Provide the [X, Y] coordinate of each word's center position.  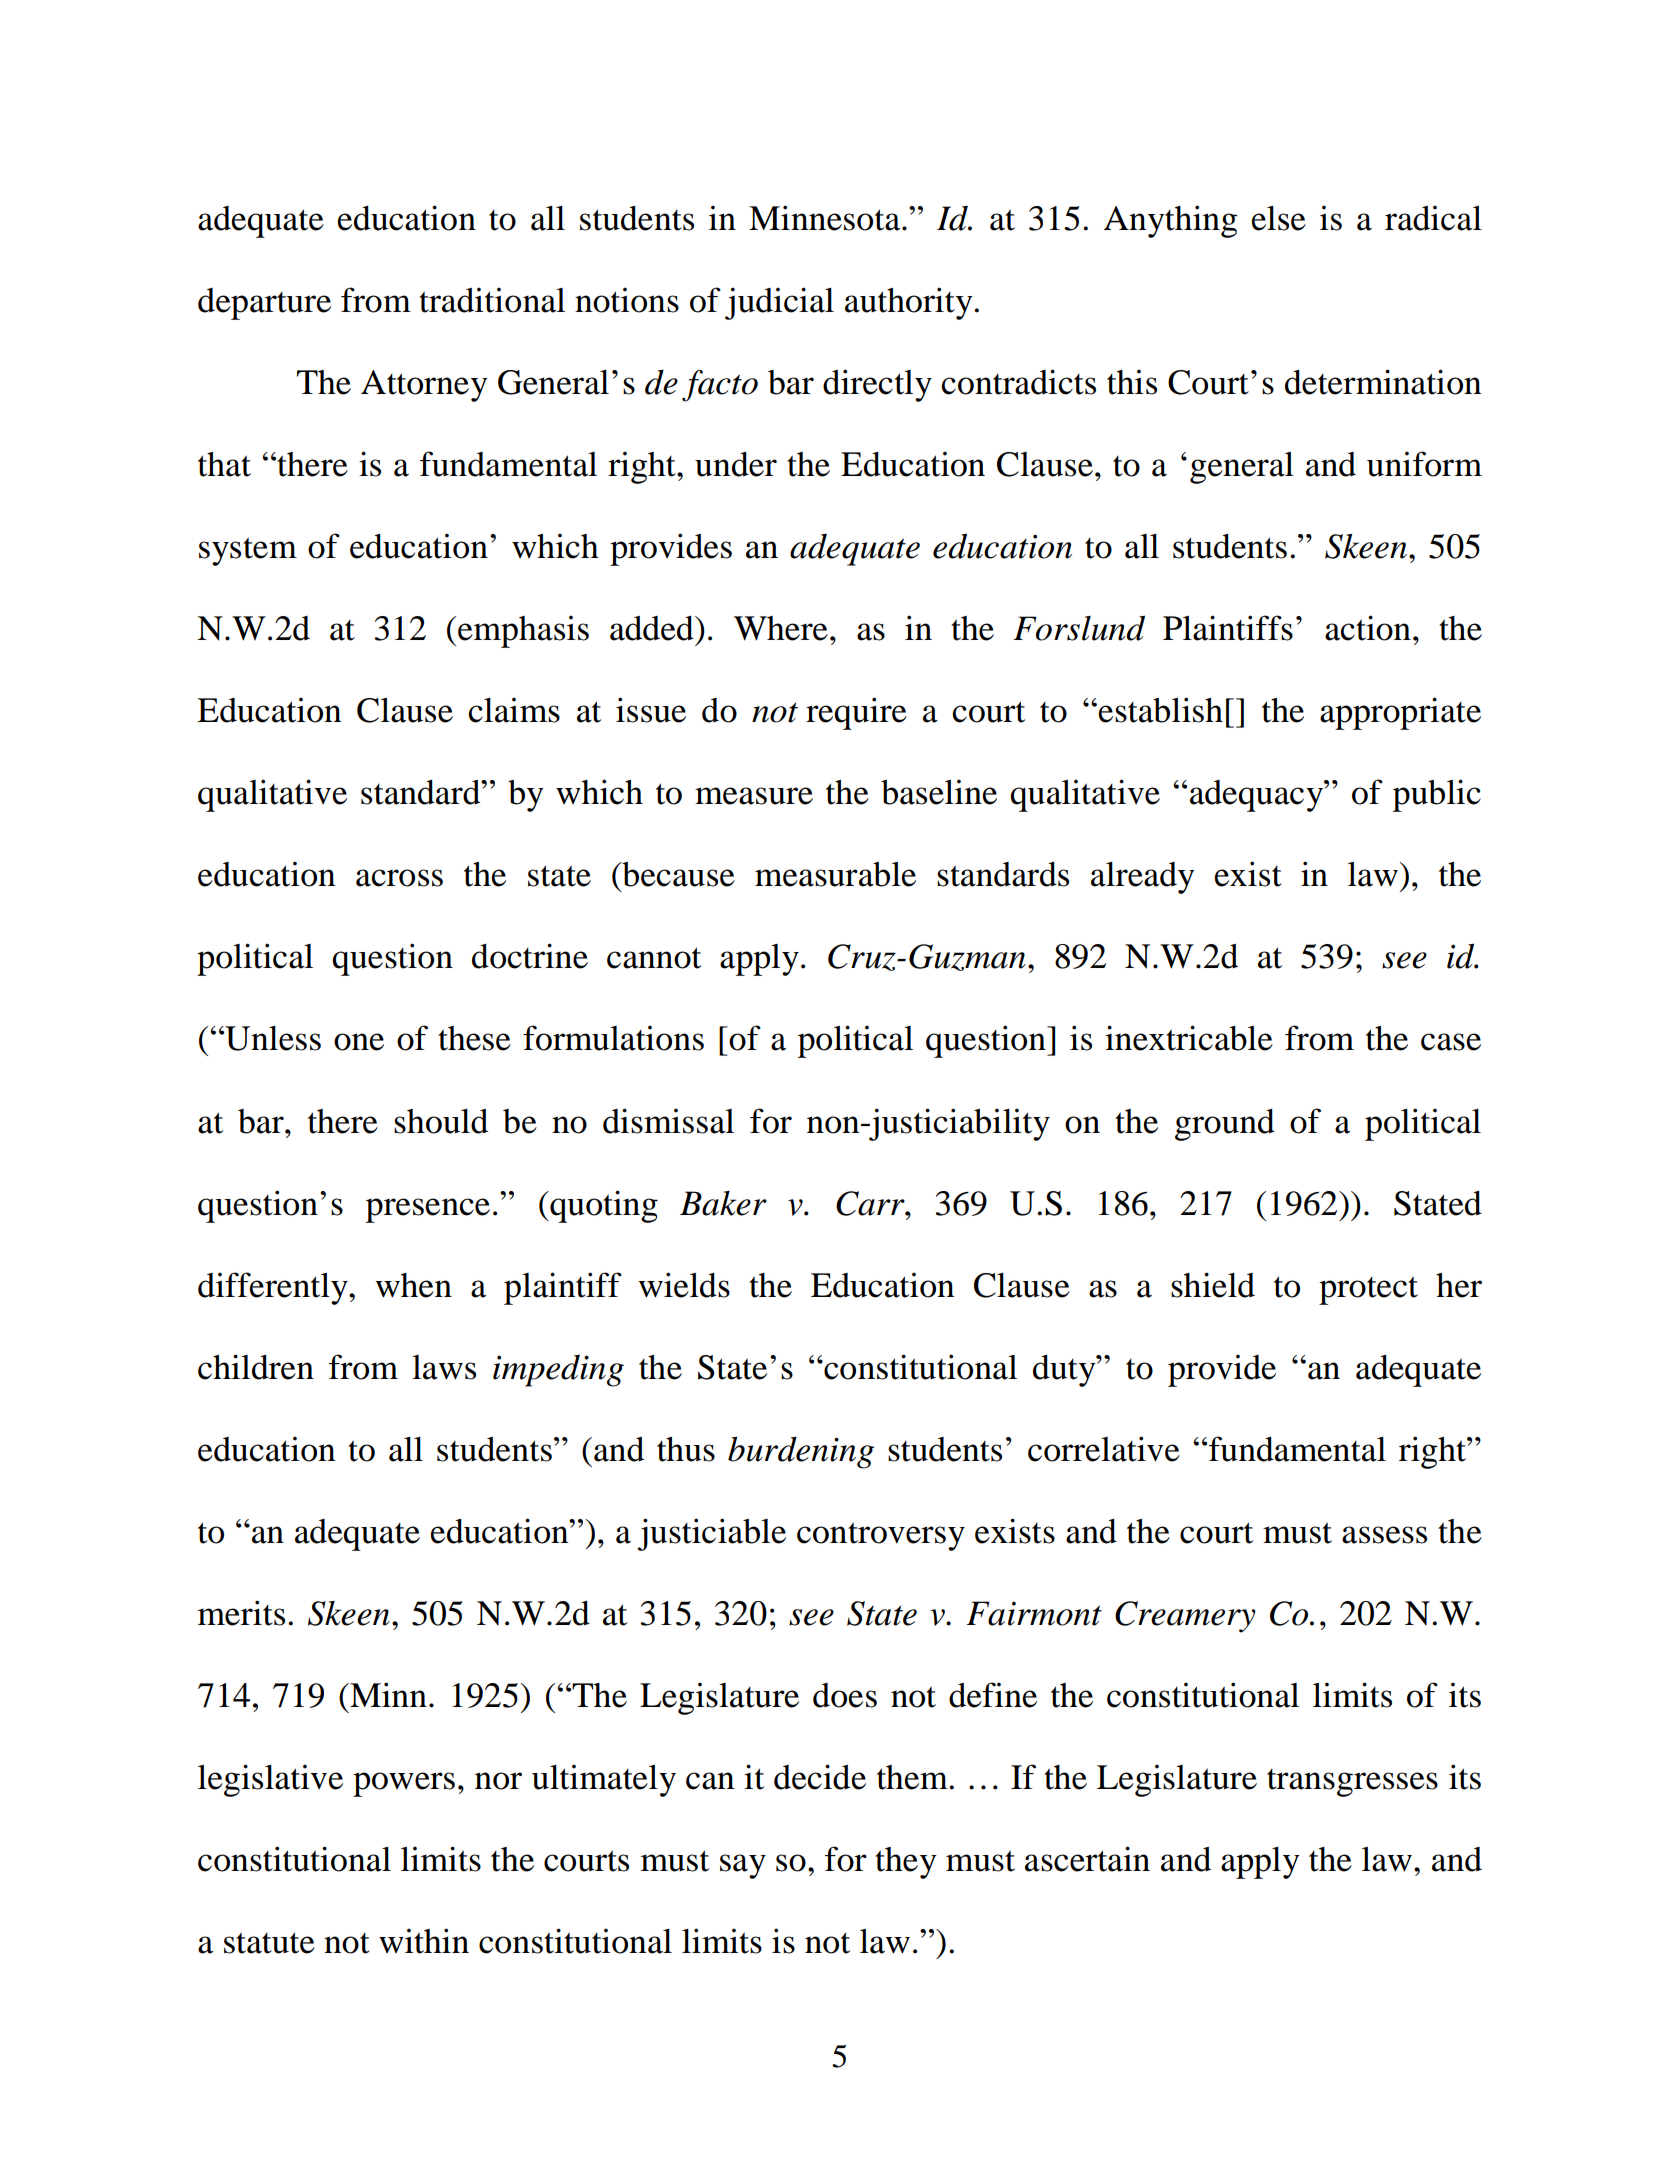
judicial [779, 303]
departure [264, 304]
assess [1384, 1535]
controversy [881, 1536]
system [248, 551]
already [1143, 878]
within [424, 1941]
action [1368, 628]
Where [781, 628]
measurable [835, 874]
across [399, 878]
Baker [723, 1203]
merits [241, 1613]
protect [1368, 1290]
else [1278, 218]
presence [428, 1210]
